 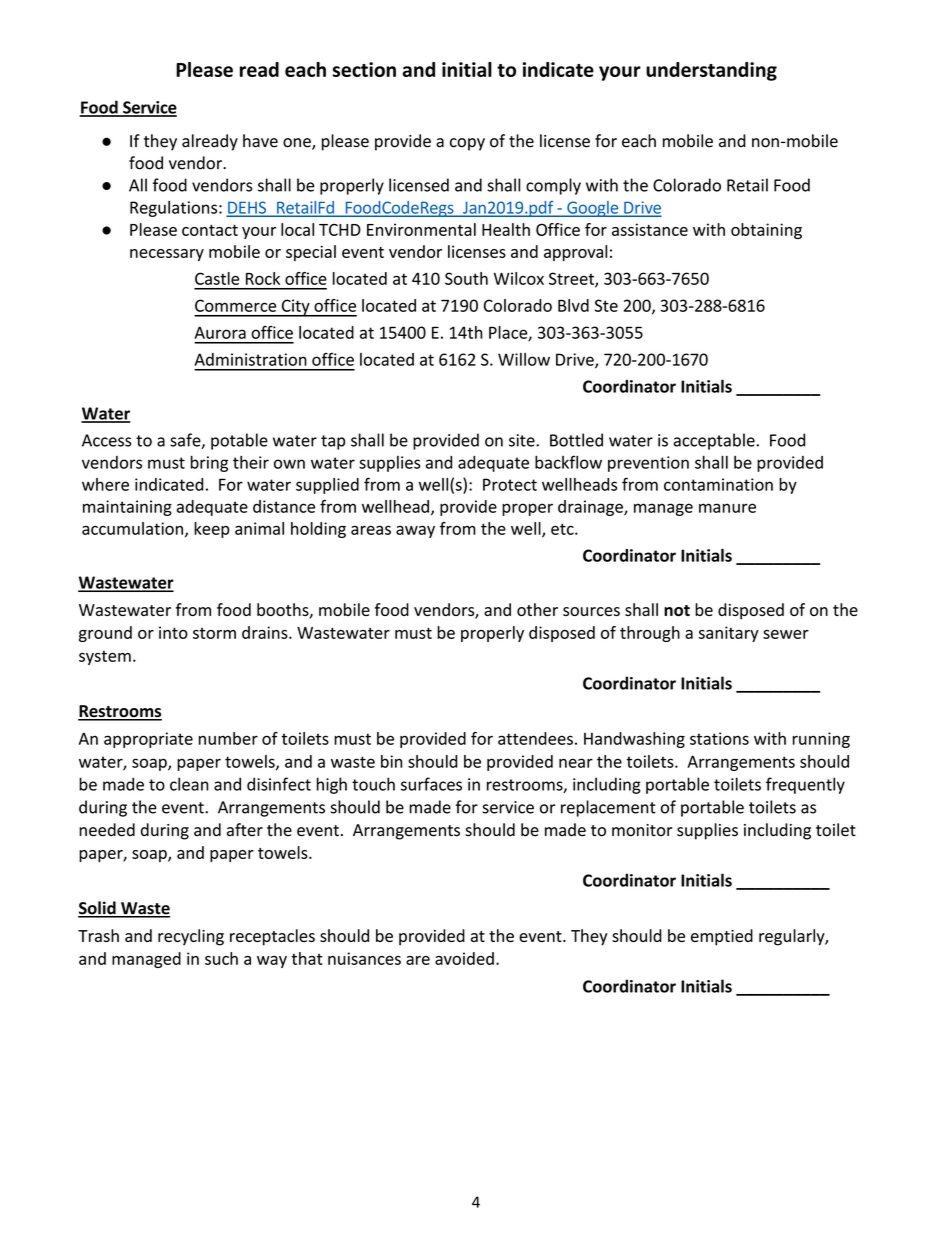 What do you see at coordinates (711, 71) in the image?
I see `understanding` at bounding box center [711, 71].
